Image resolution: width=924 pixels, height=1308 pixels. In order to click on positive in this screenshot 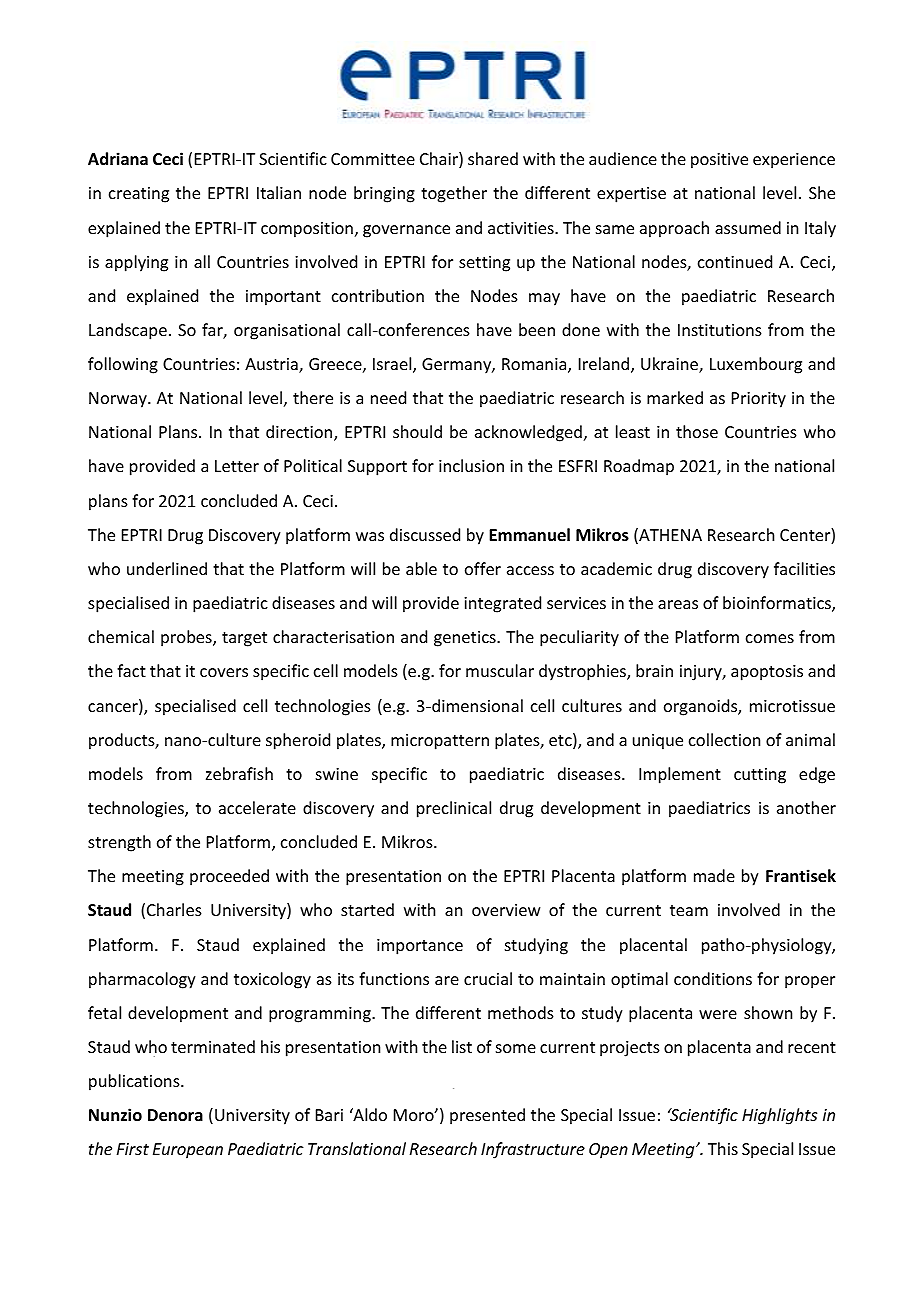, I will do `click(719, 161)`.
